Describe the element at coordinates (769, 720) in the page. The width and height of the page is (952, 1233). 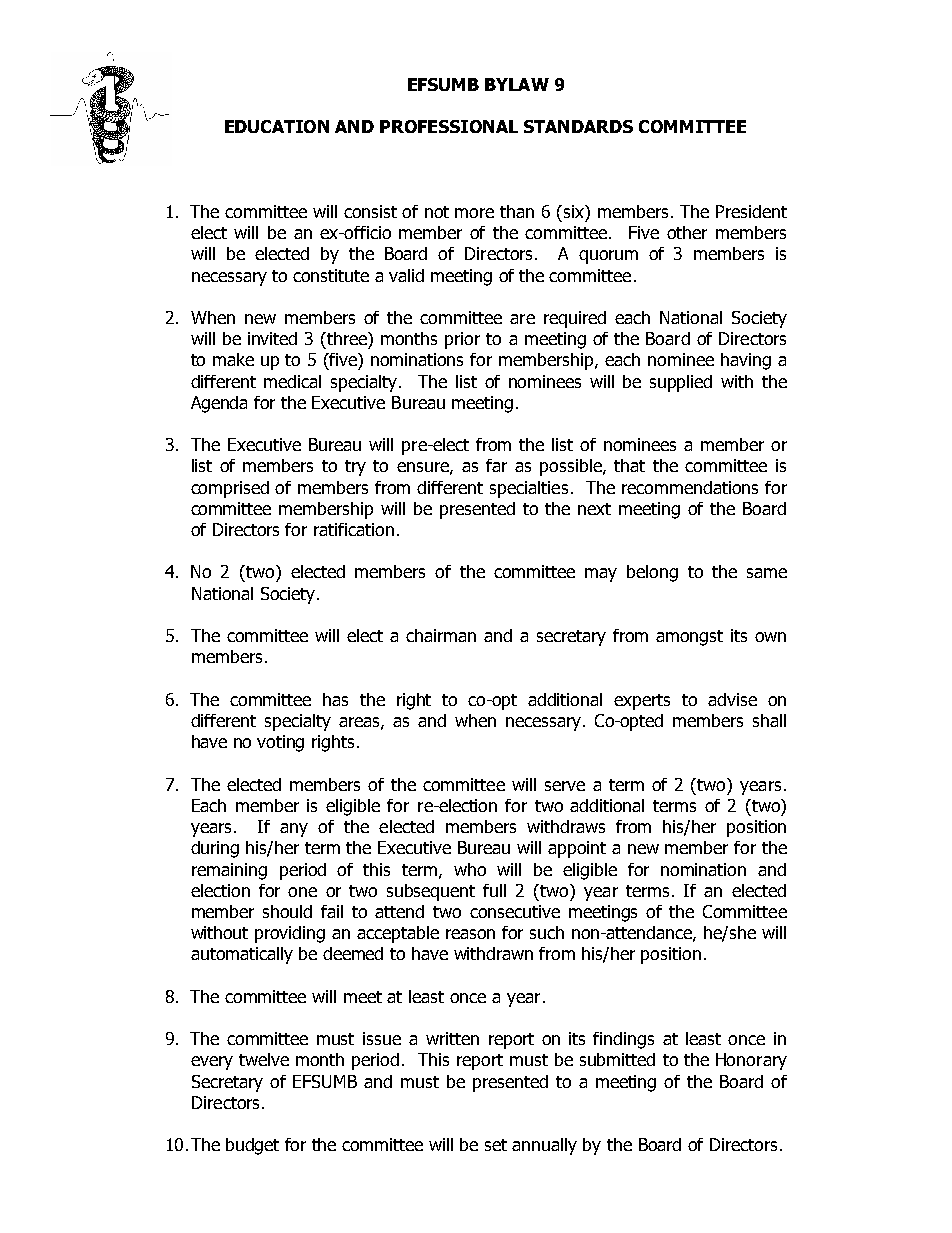
I see `shall` at that location.
